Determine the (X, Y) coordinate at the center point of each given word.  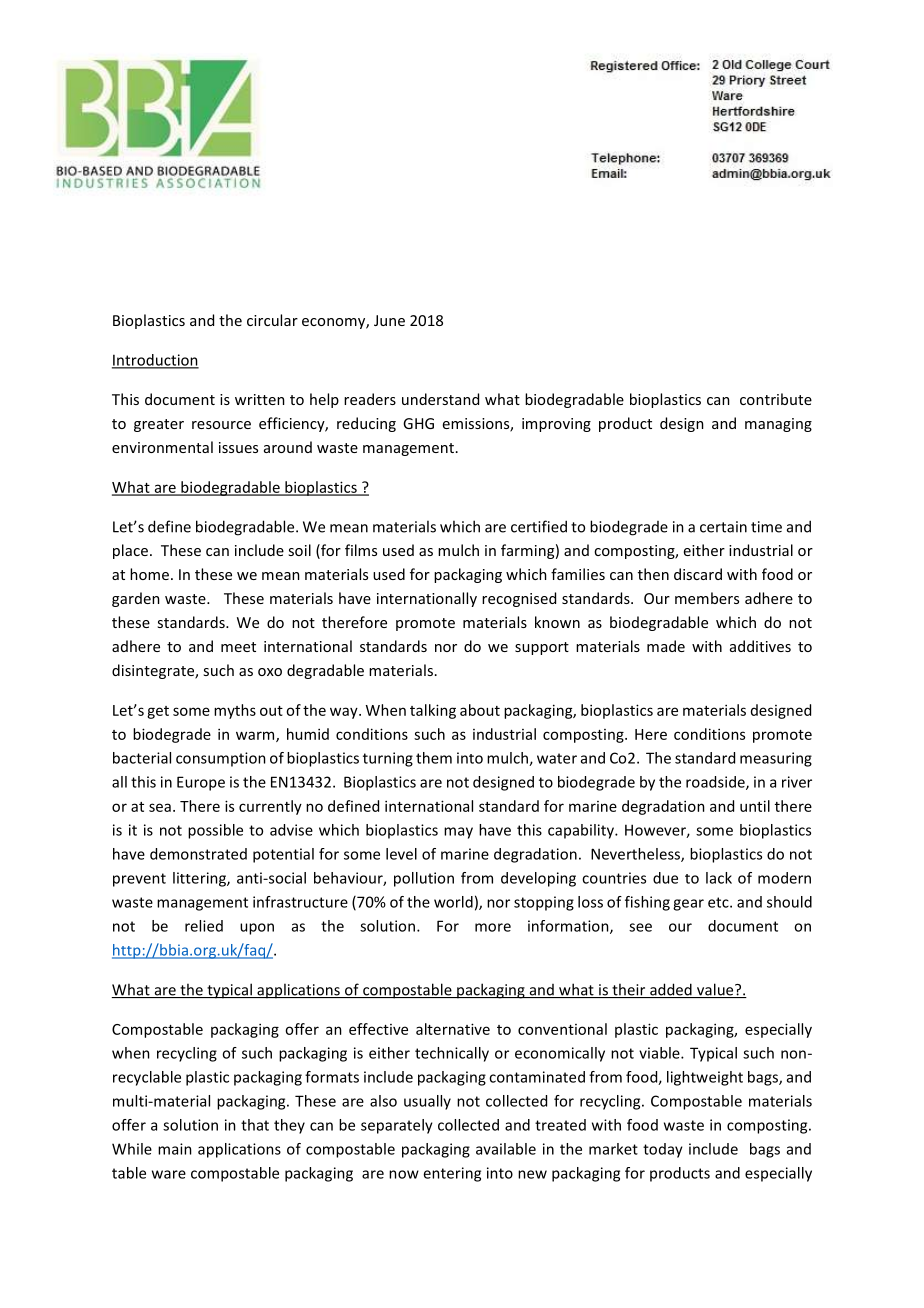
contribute (776, 399)
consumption (221, 759)
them (434, 758)
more (493, 927)
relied (204, 926)
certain (723, 527)
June (389, 320)
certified (539, 526)
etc (719, 902)
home (149, 574)
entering (452, 1174)
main (175, 1149)
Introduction (155, 361)
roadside (716, 783)
